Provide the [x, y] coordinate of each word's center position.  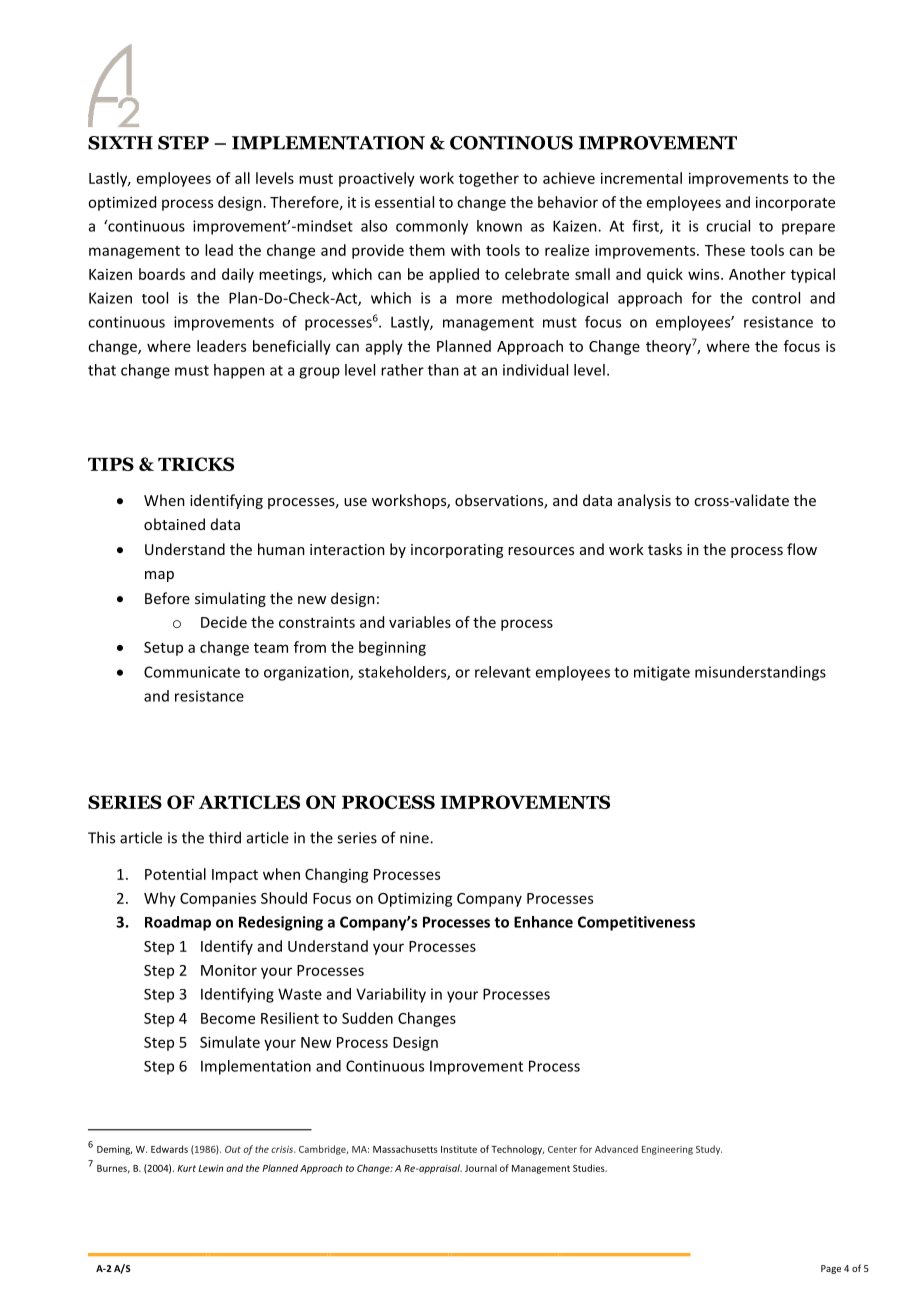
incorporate [795, 203]
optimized [122, 203]
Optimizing [415, 899]
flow [802, 549]
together [489, 179]
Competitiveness [636, 923]
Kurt [186, 1168]
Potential [175, 874]
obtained [174, 524]
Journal [481, 1168]
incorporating [457, 551]
